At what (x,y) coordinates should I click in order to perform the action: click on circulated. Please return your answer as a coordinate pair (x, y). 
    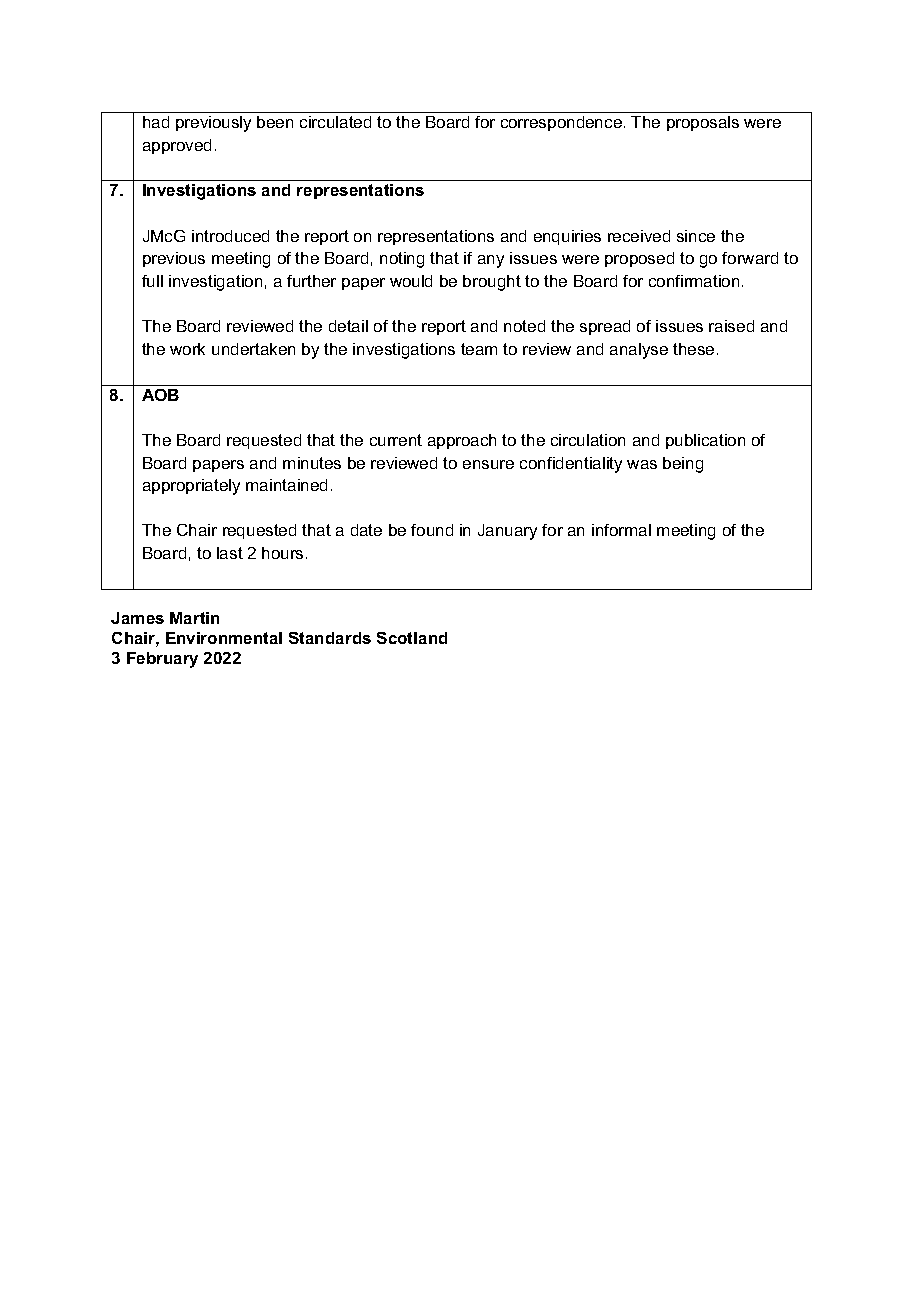
    Looking at the image, I should click on (335, 122).
